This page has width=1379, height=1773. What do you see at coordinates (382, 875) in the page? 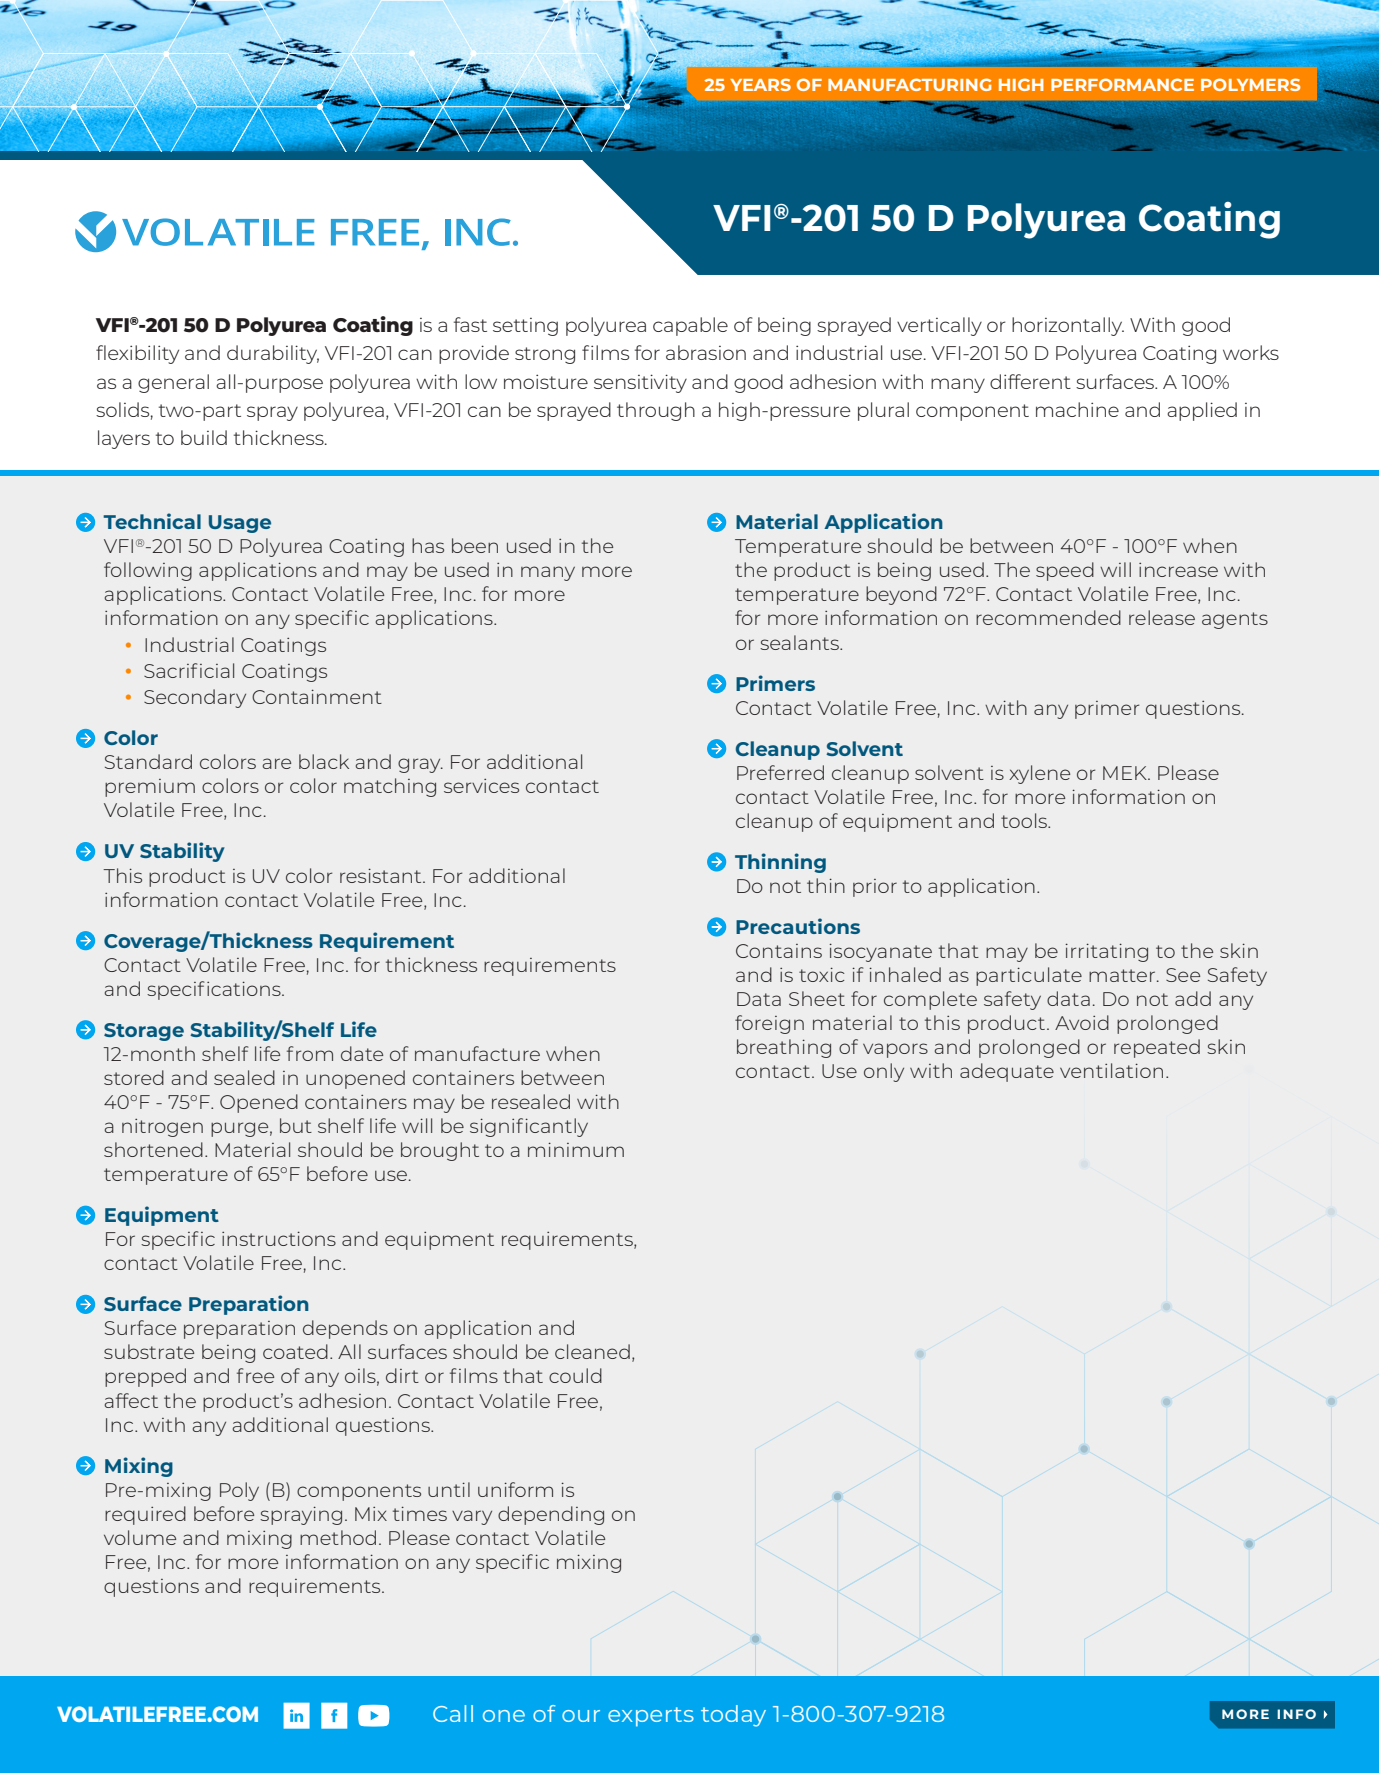
I see `resistant` at bounding box center [382, 875].
